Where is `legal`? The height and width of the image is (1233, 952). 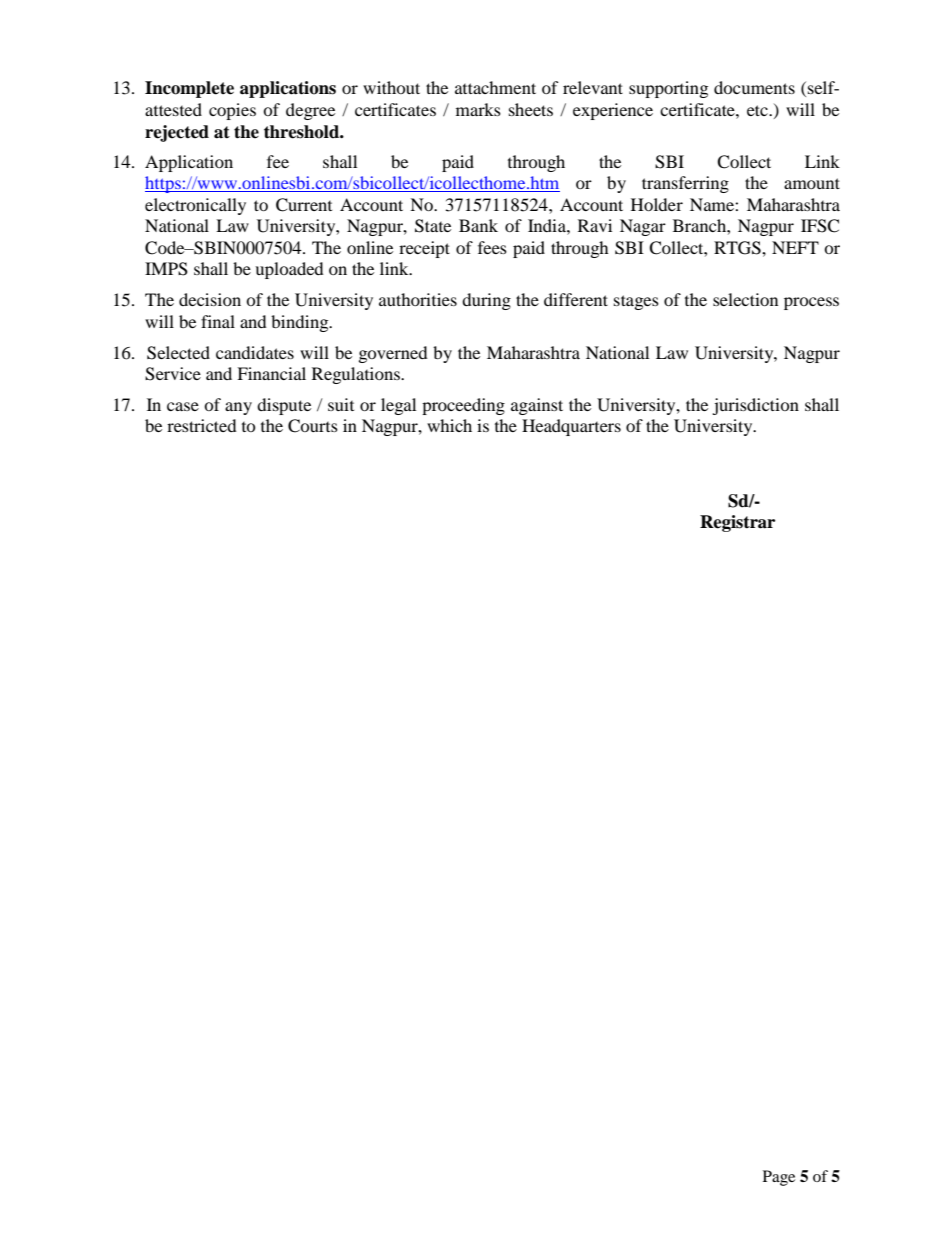 legal is located at coordinates (398, 406).
